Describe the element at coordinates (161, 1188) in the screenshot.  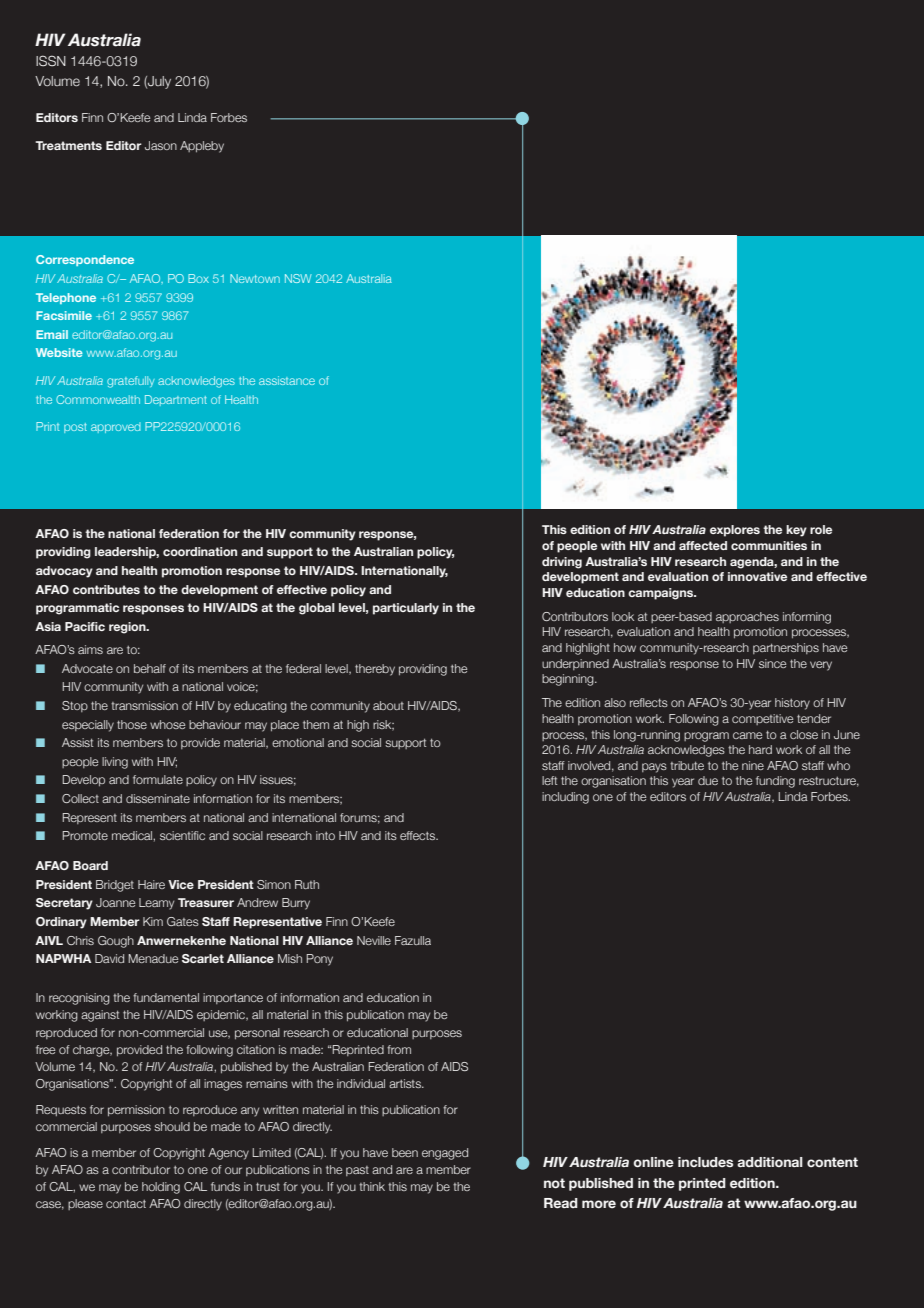
I see `holding` at that location.
